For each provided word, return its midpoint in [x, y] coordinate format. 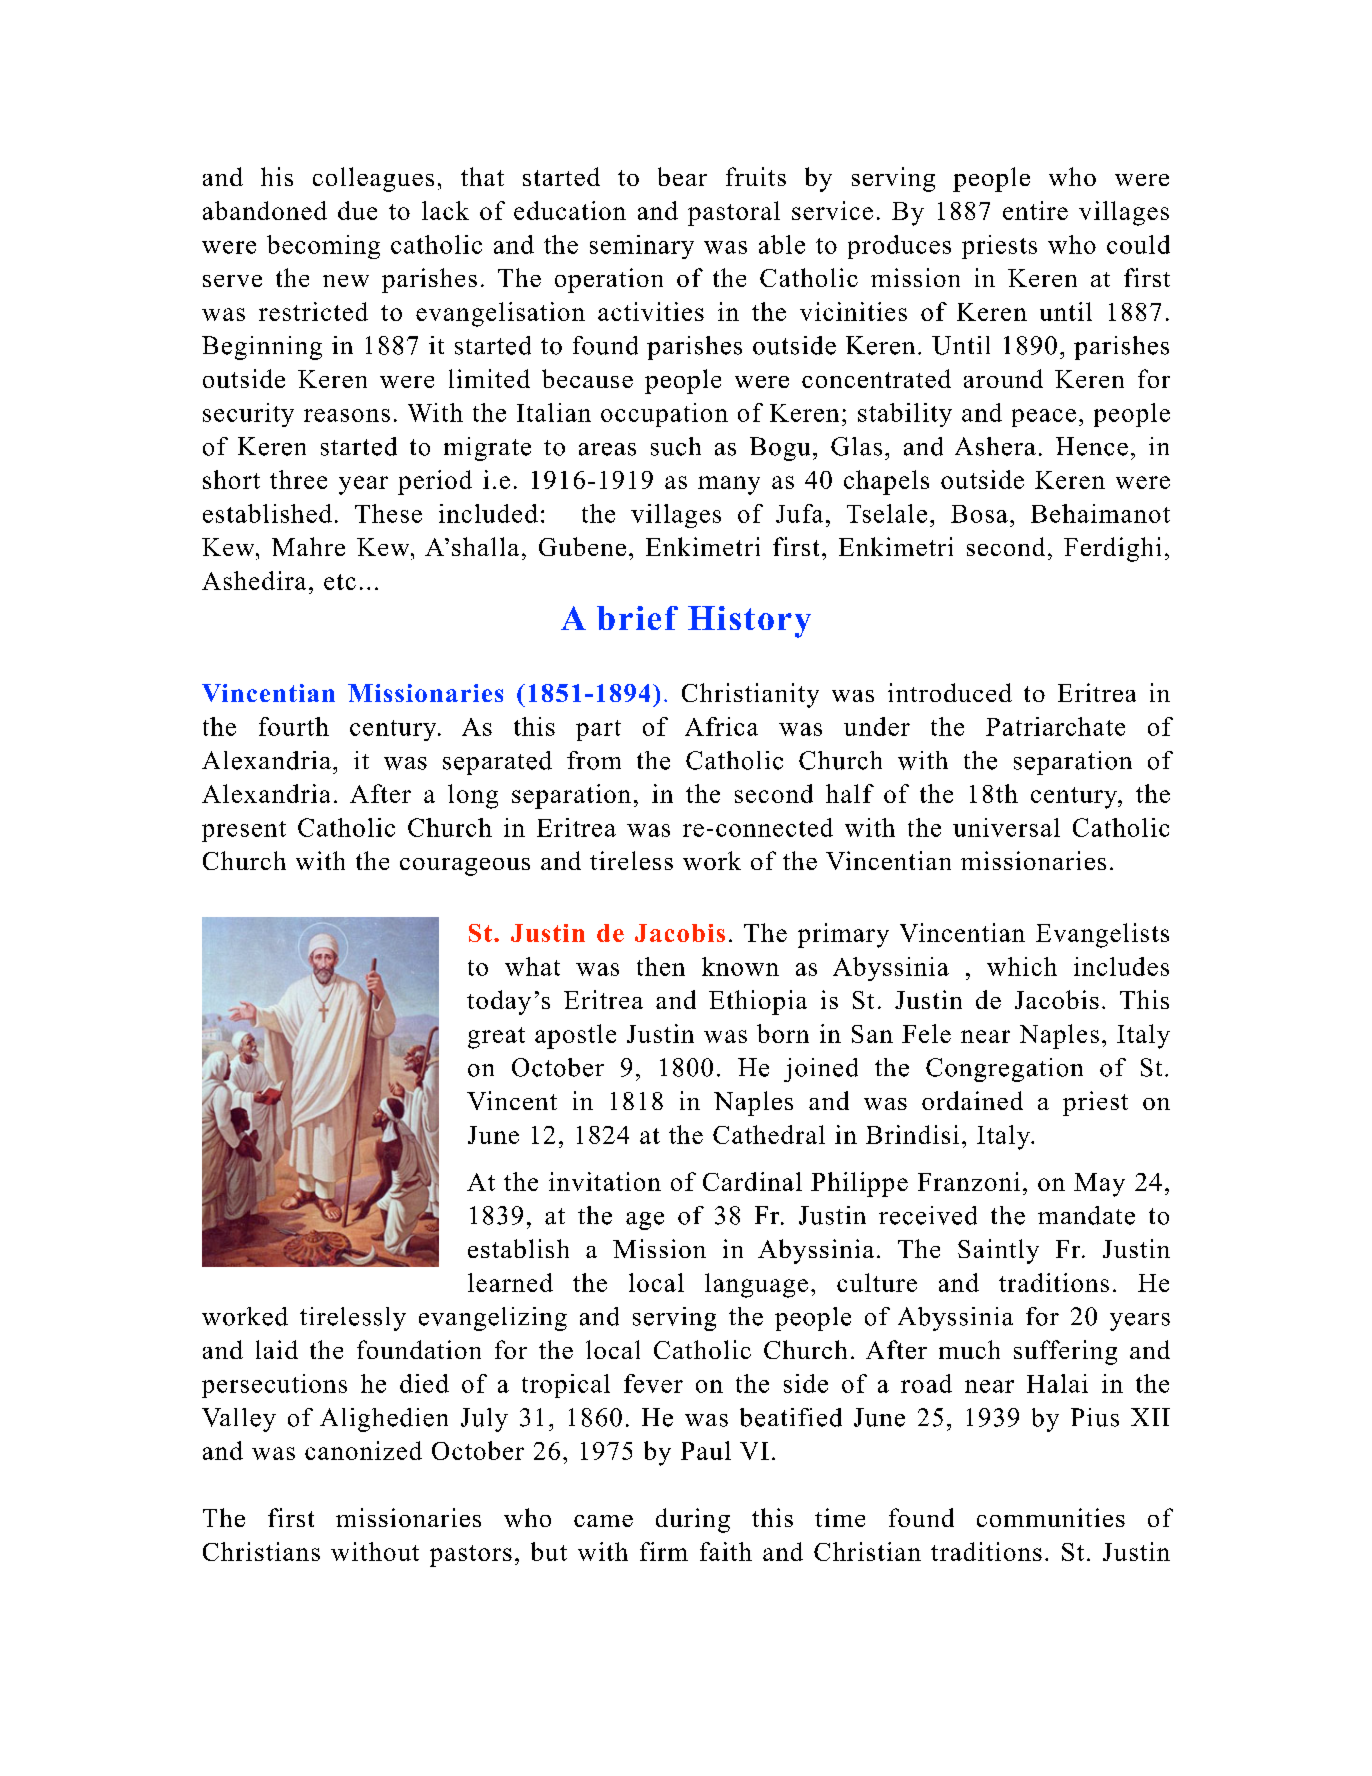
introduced [950, 692]
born [783, 1033]
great [496, 1038]
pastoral [734, 213]
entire [1035, 210]
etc [340, 582]
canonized [363, 1450]
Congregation [1004, 1070]
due [357, 210]
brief [637, 618]
